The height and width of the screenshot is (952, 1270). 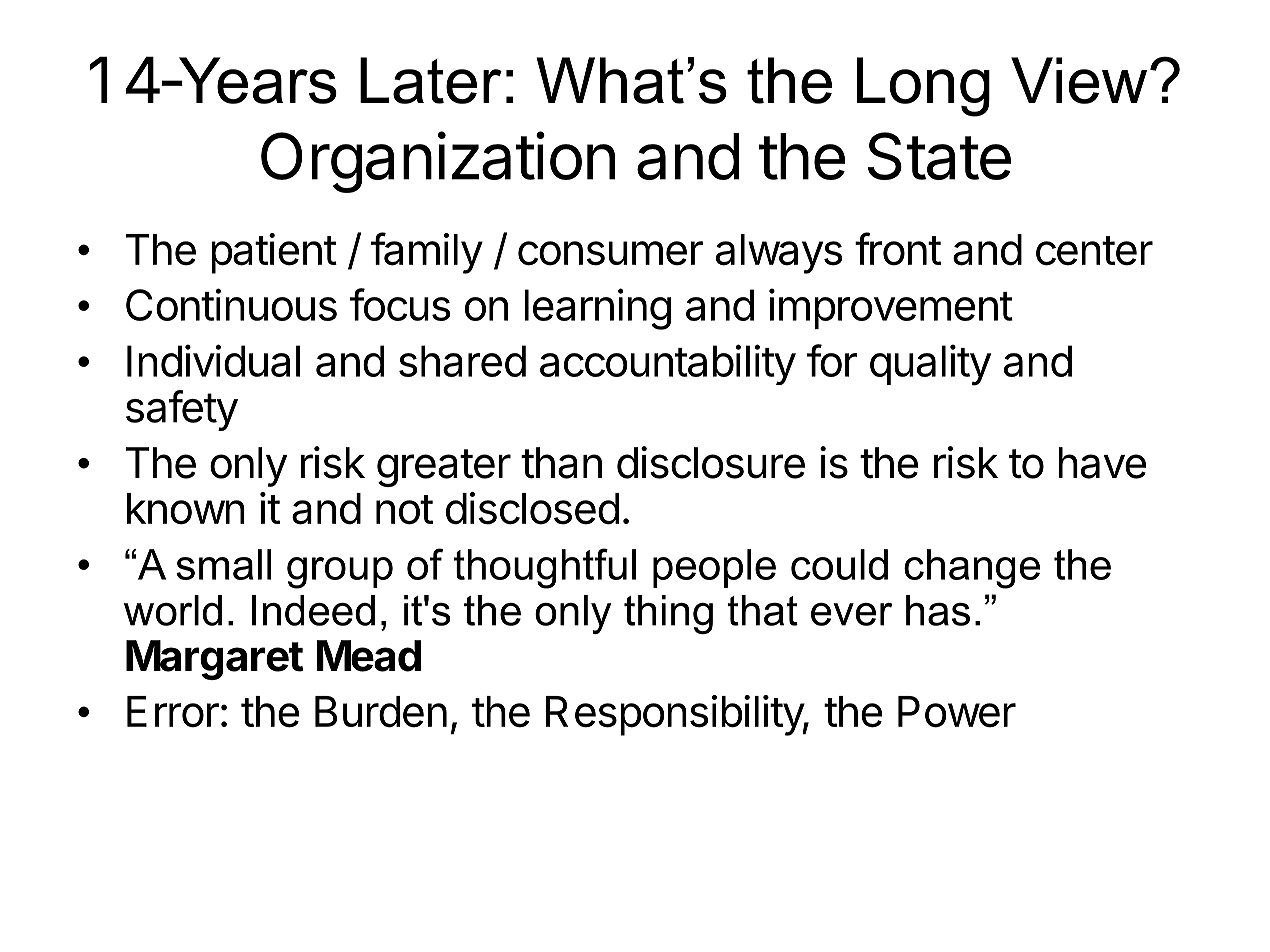 What do you see at coordinates (711, 462) in the screenshot?
I see `disclosure` at bounding box center [711, 462].
